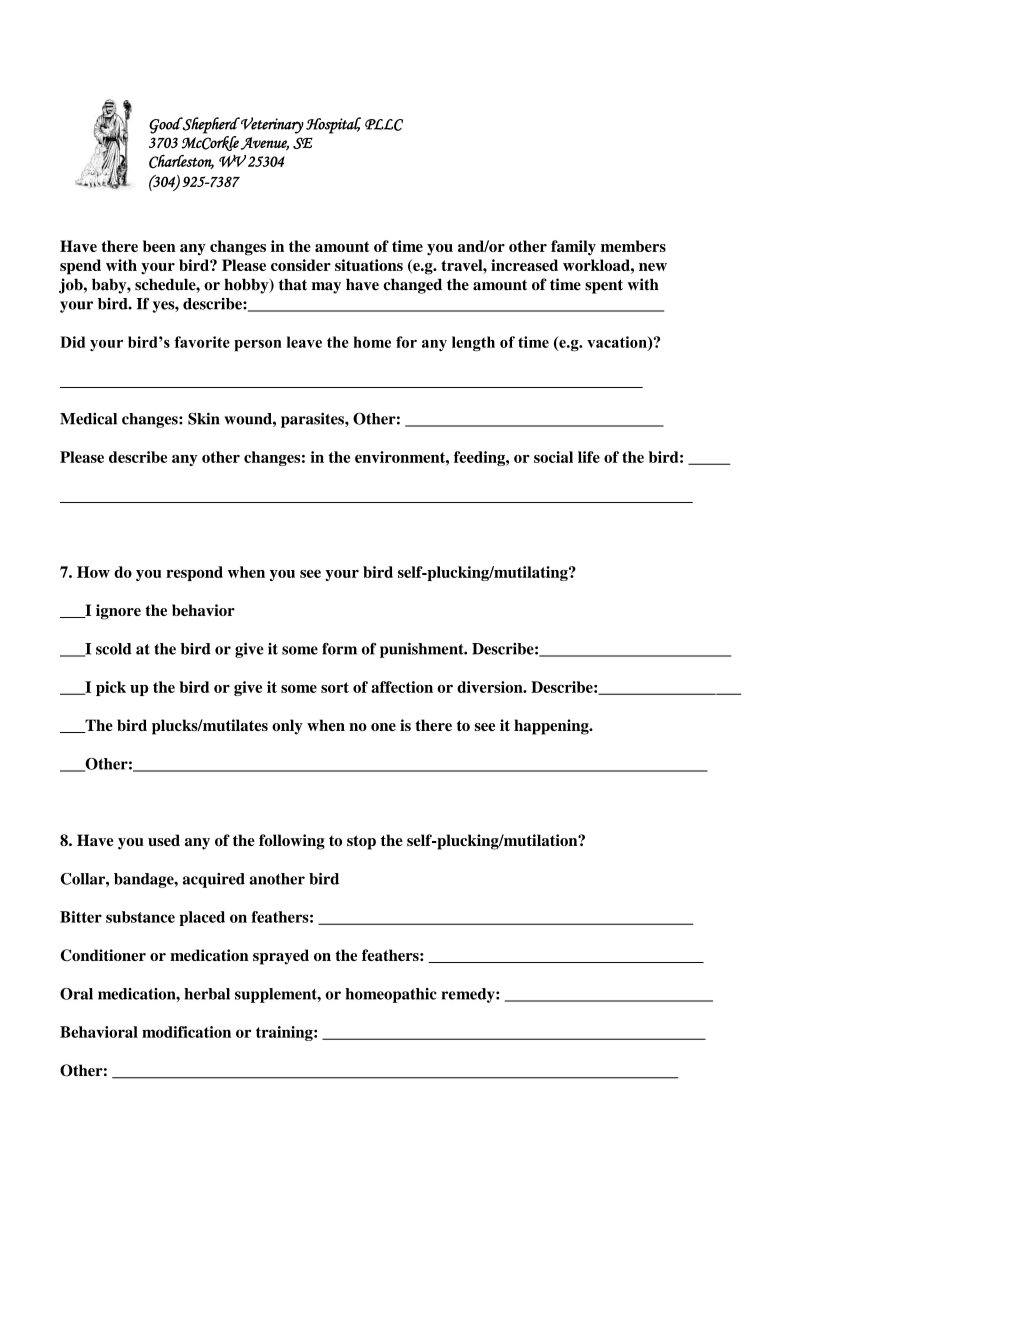  I want to click on Charleston, so click(181, 161).
